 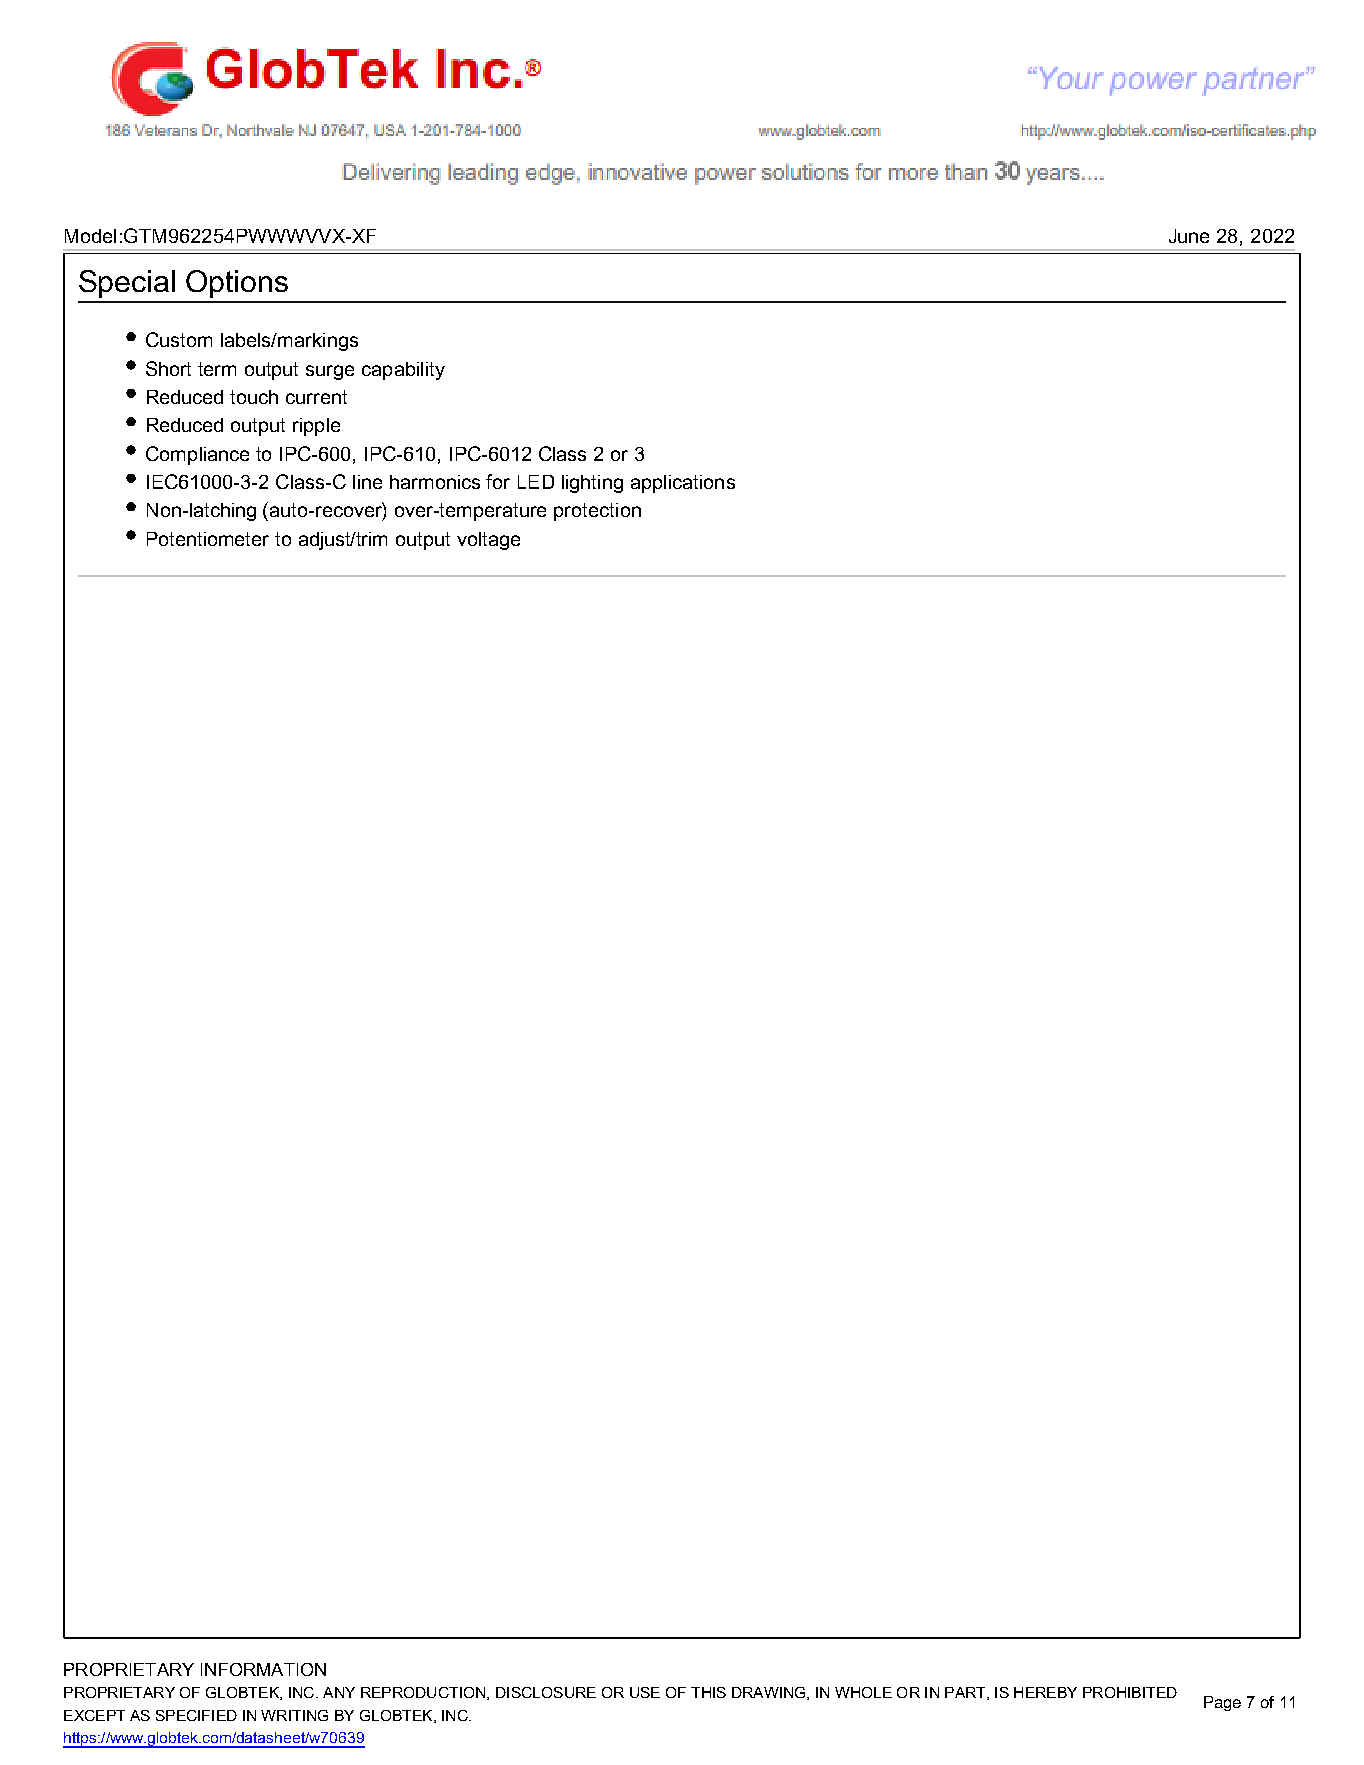 I want to click on USE, so click(x=645, y=1692).
